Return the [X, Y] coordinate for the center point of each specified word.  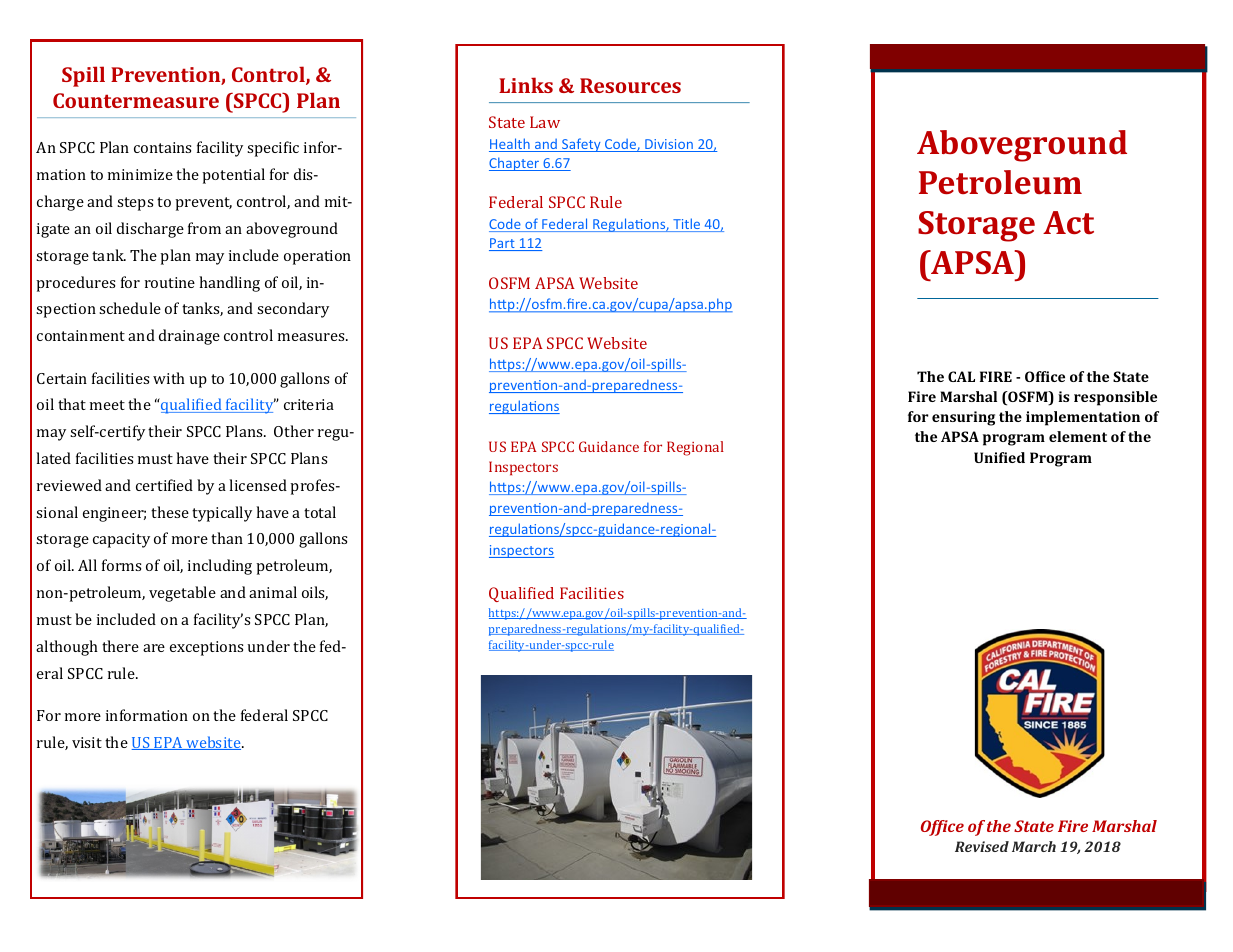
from [204, 228]
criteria [309, 404]
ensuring [963, 418]
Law [545, 122]
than [227, 538]
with [169, 378]
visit [87, 742]
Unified [999, 457]
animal [273, 592]
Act [1068, 222]
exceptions [206, 648]
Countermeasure [136, 100]
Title [687, 225]
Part [503, 244]
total [320, 512]
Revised [982, 846]
